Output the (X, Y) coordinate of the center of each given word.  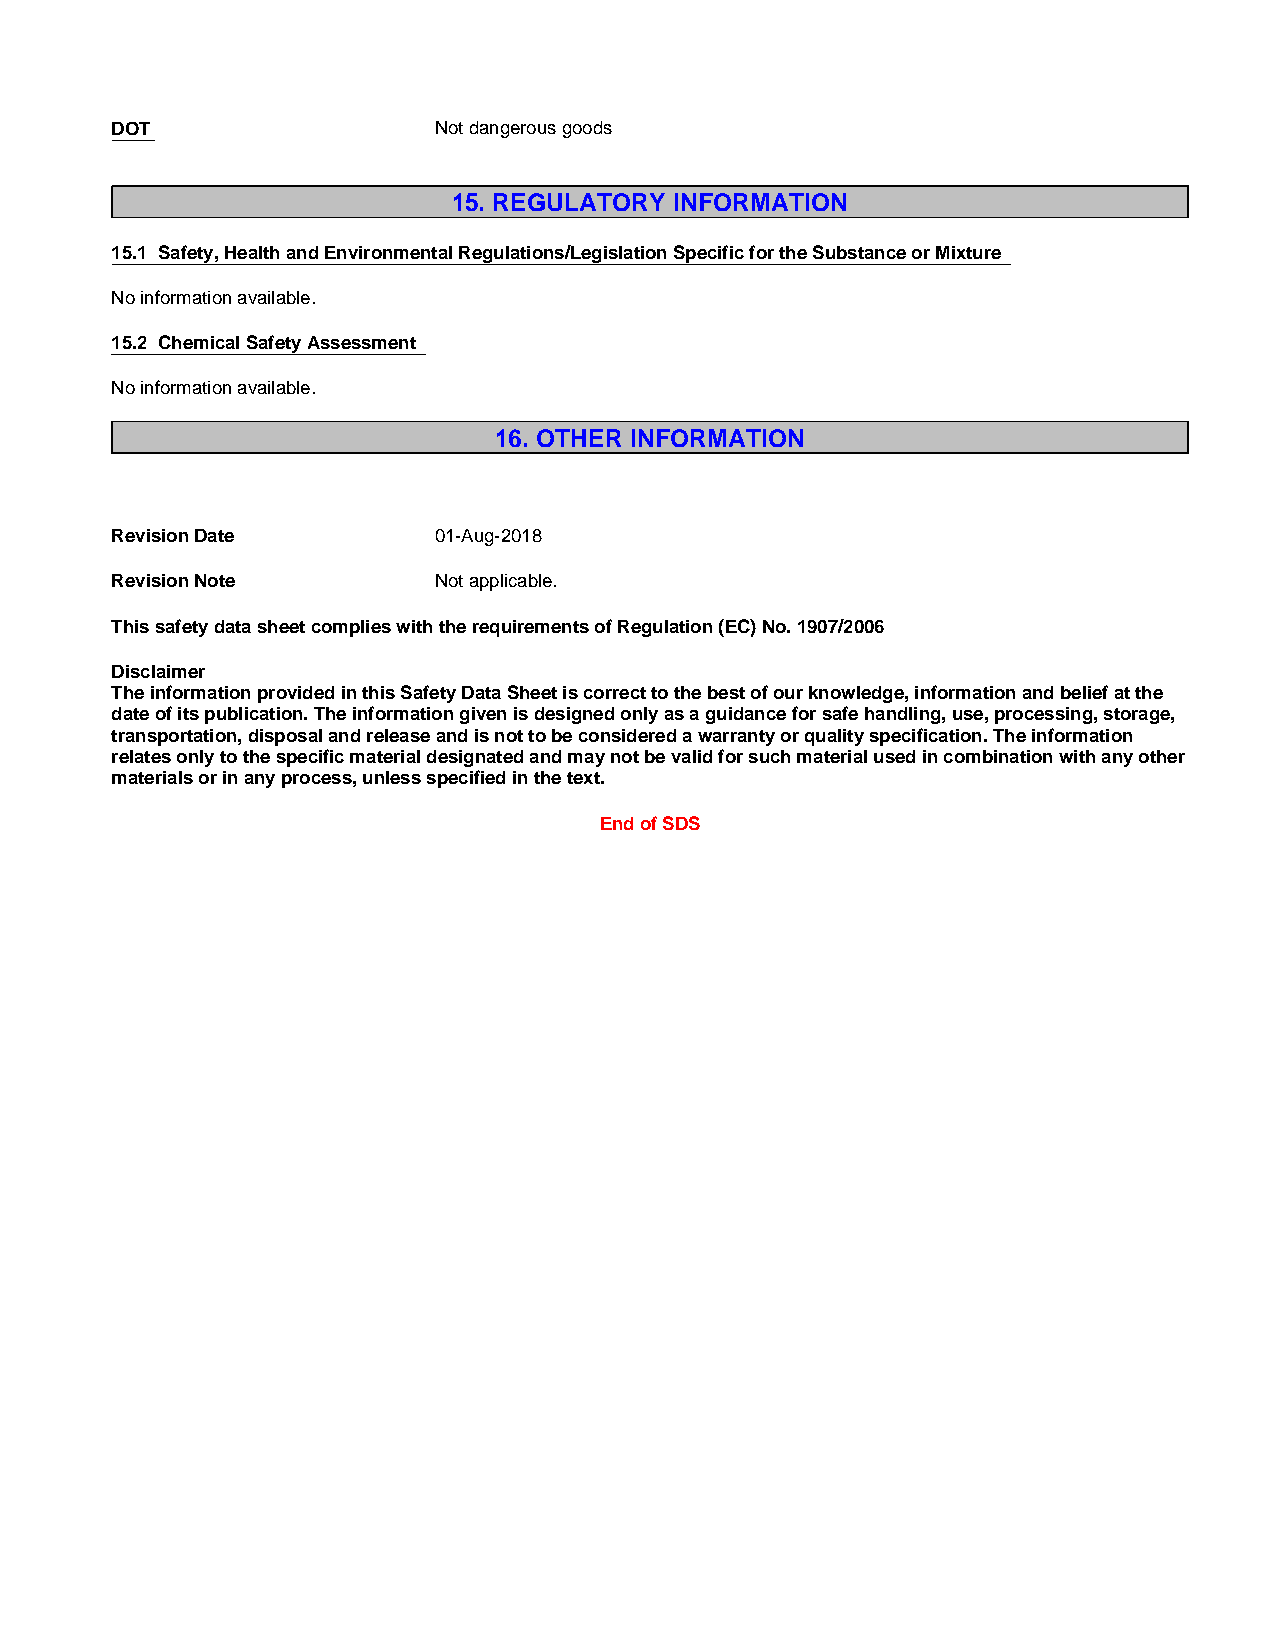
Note (215, 580)
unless (392, 777)
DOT (131, 128)
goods (587, 129)
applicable (511, 582)
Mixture (968, 252)
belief (1084, 692)
